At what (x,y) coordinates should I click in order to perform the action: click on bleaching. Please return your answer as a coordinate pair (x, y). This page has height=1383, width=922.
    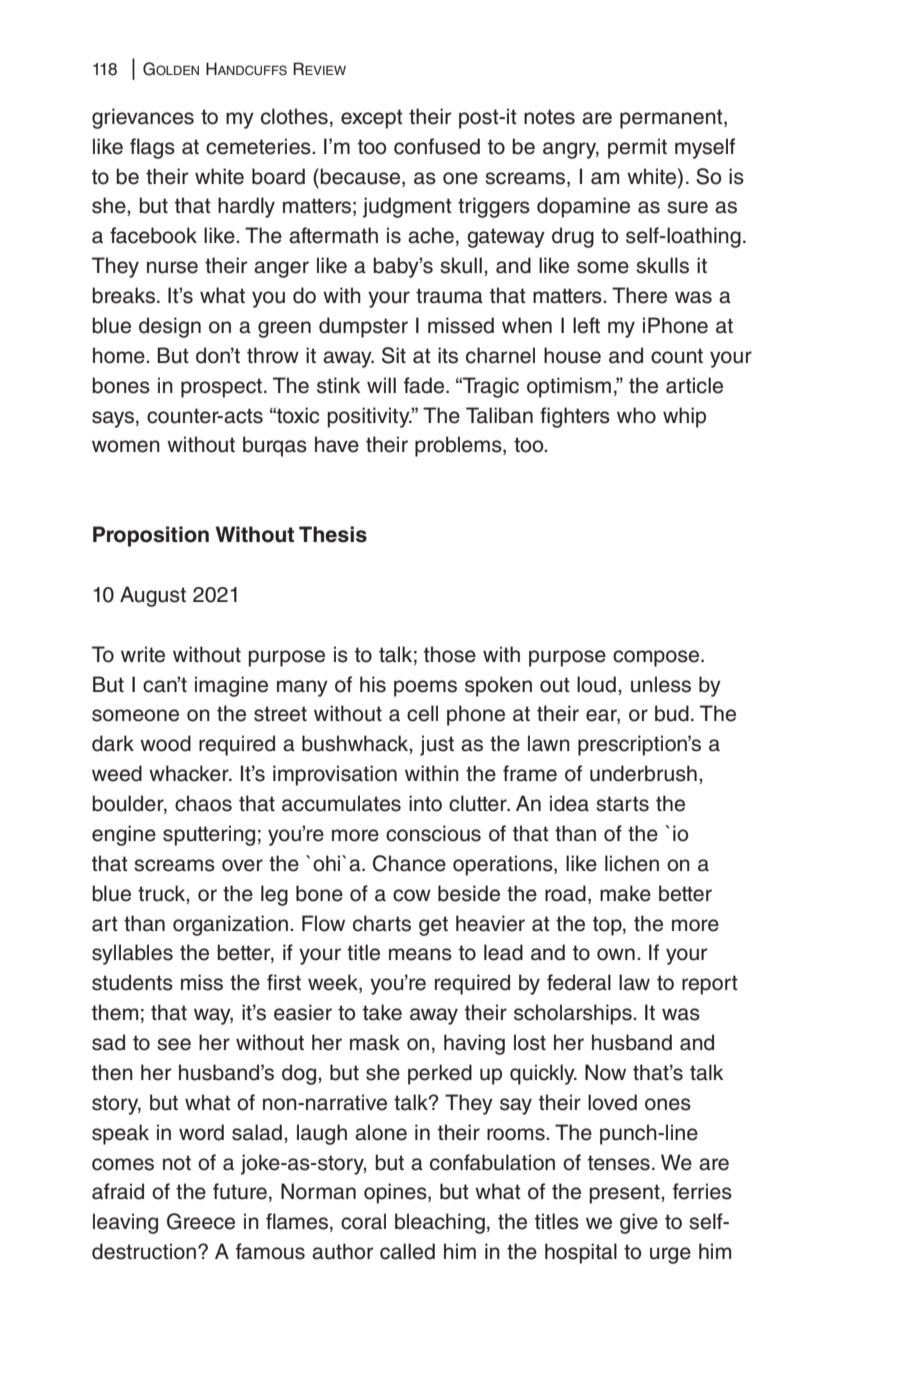
    Looking at the image, I should click on (440, 1223).
